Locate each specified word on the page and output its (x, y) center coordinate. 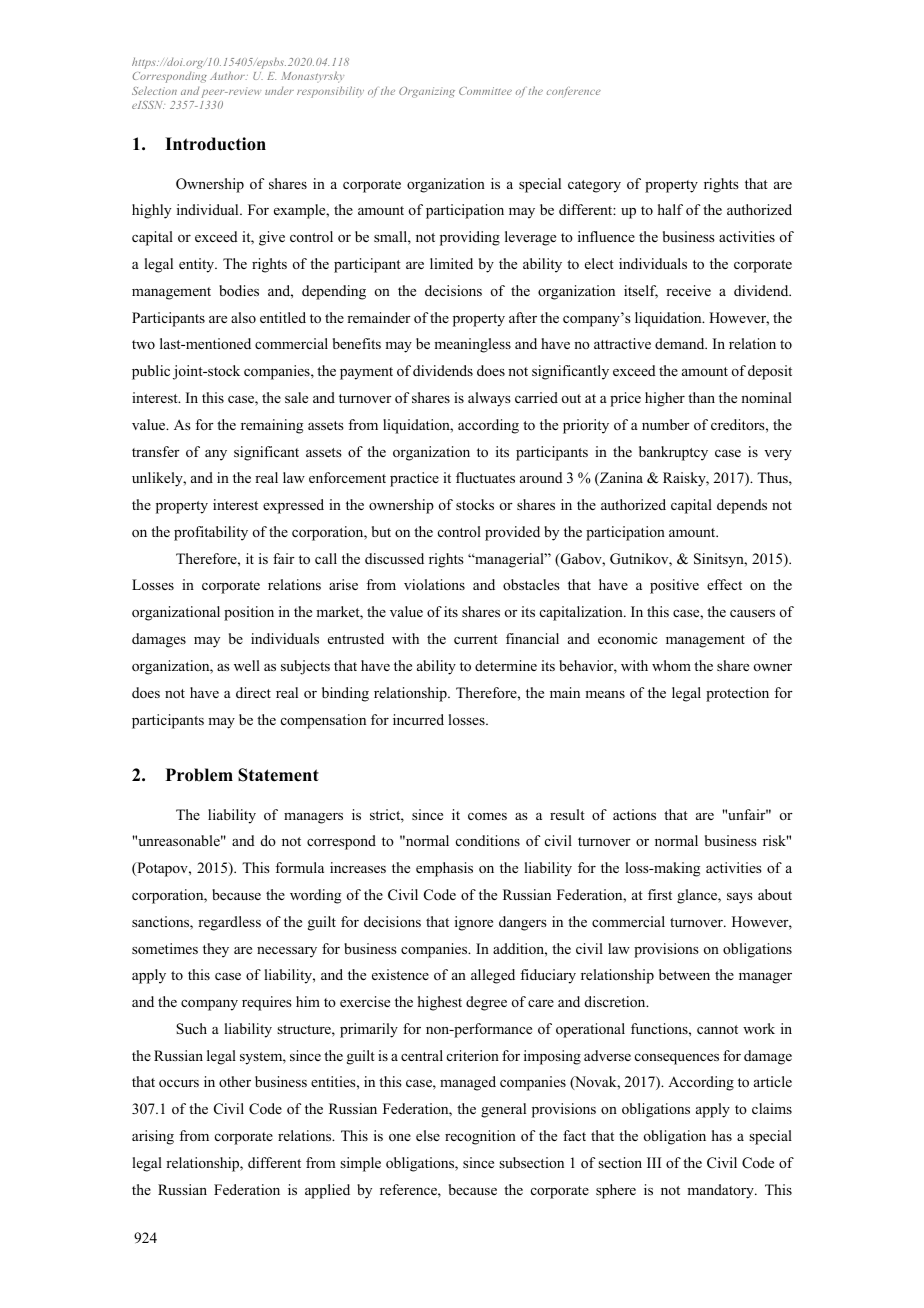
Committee (485, 91)
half (670, 209)
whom (671, 665)
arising (153, 1137)
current (476, 639)
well (247, 665)
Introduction (215, 144)
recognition (480, 1137)
